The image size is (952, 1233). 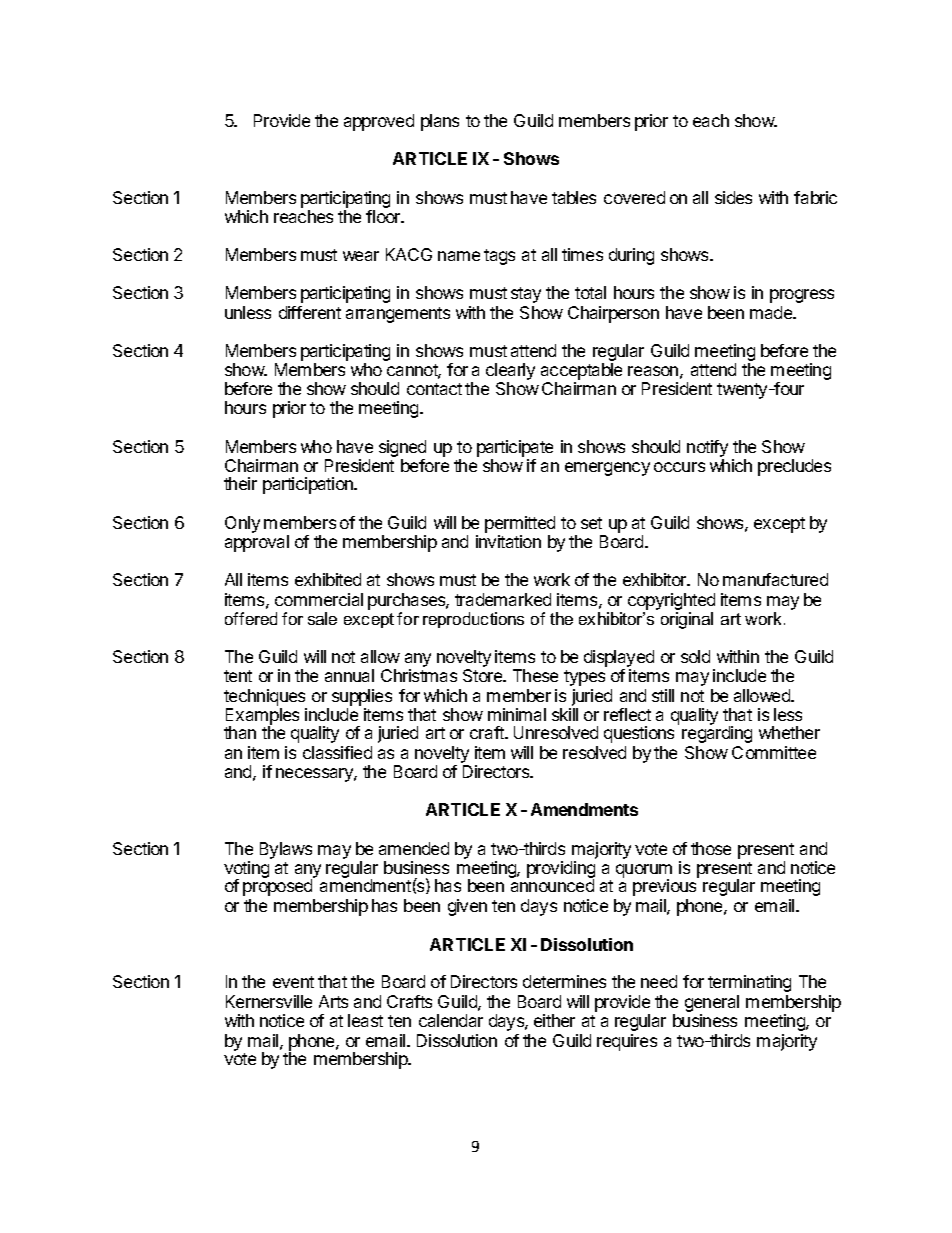 What do you see at coordinates (733, 197) in the page?
I see `sides` at bounding box center [733, 197].
